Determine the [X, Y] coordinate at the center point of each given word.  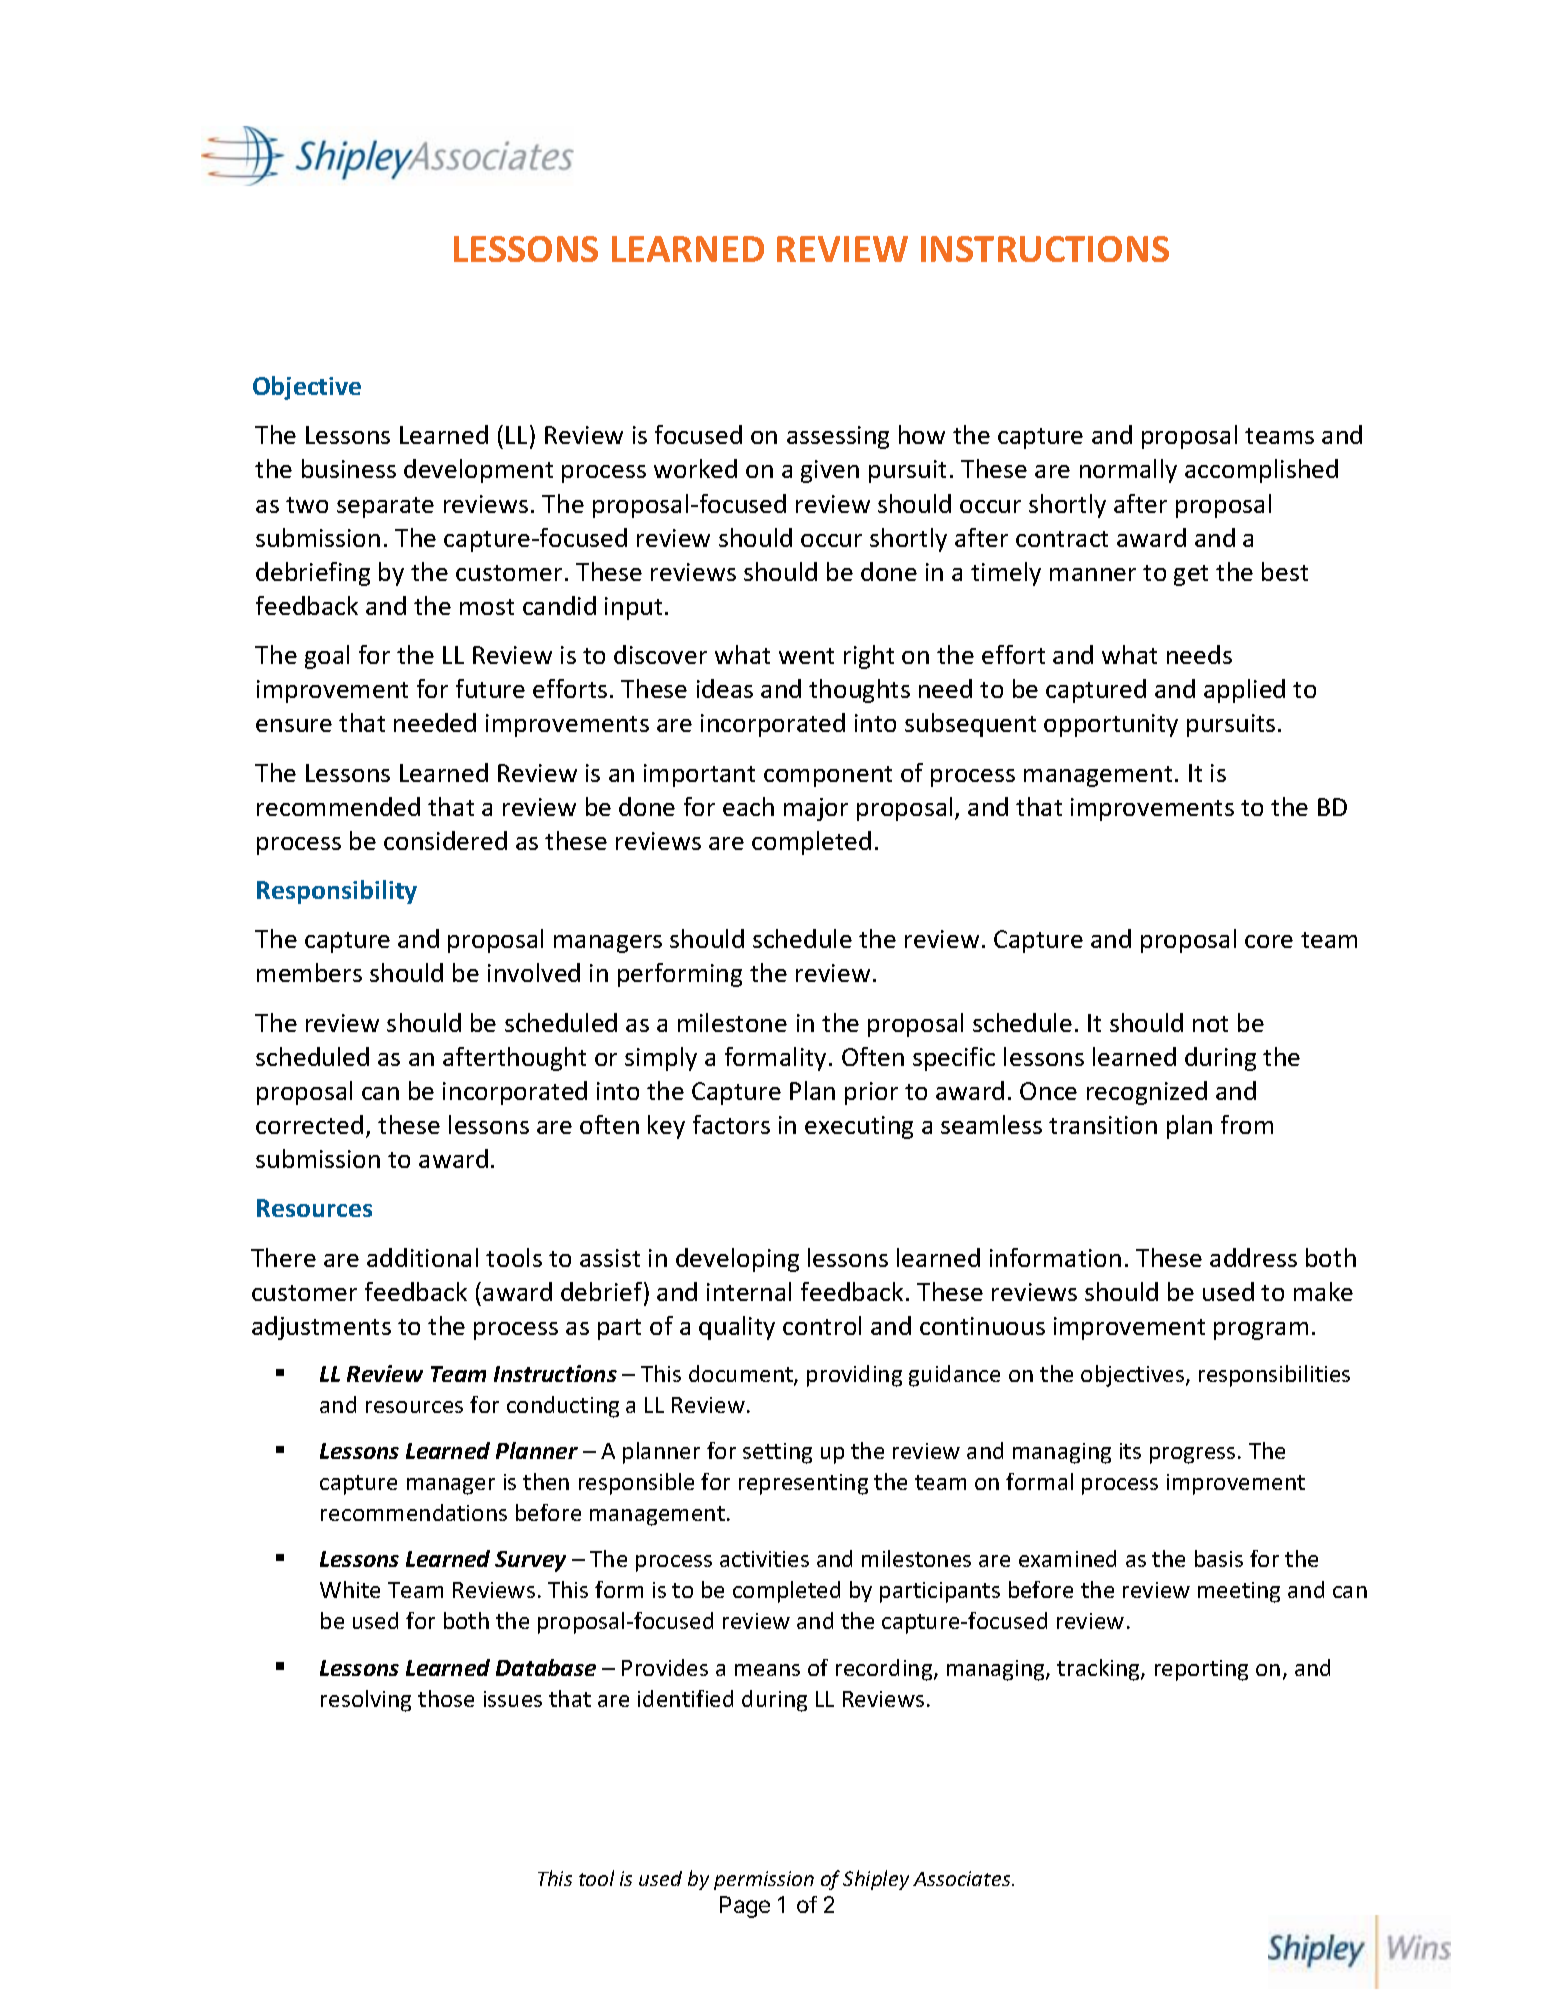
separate [385, 507]
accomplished [1261, 471]
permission [764, 1880]
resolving [366, 1701]
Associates [963, 1878]
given [830, 471]
